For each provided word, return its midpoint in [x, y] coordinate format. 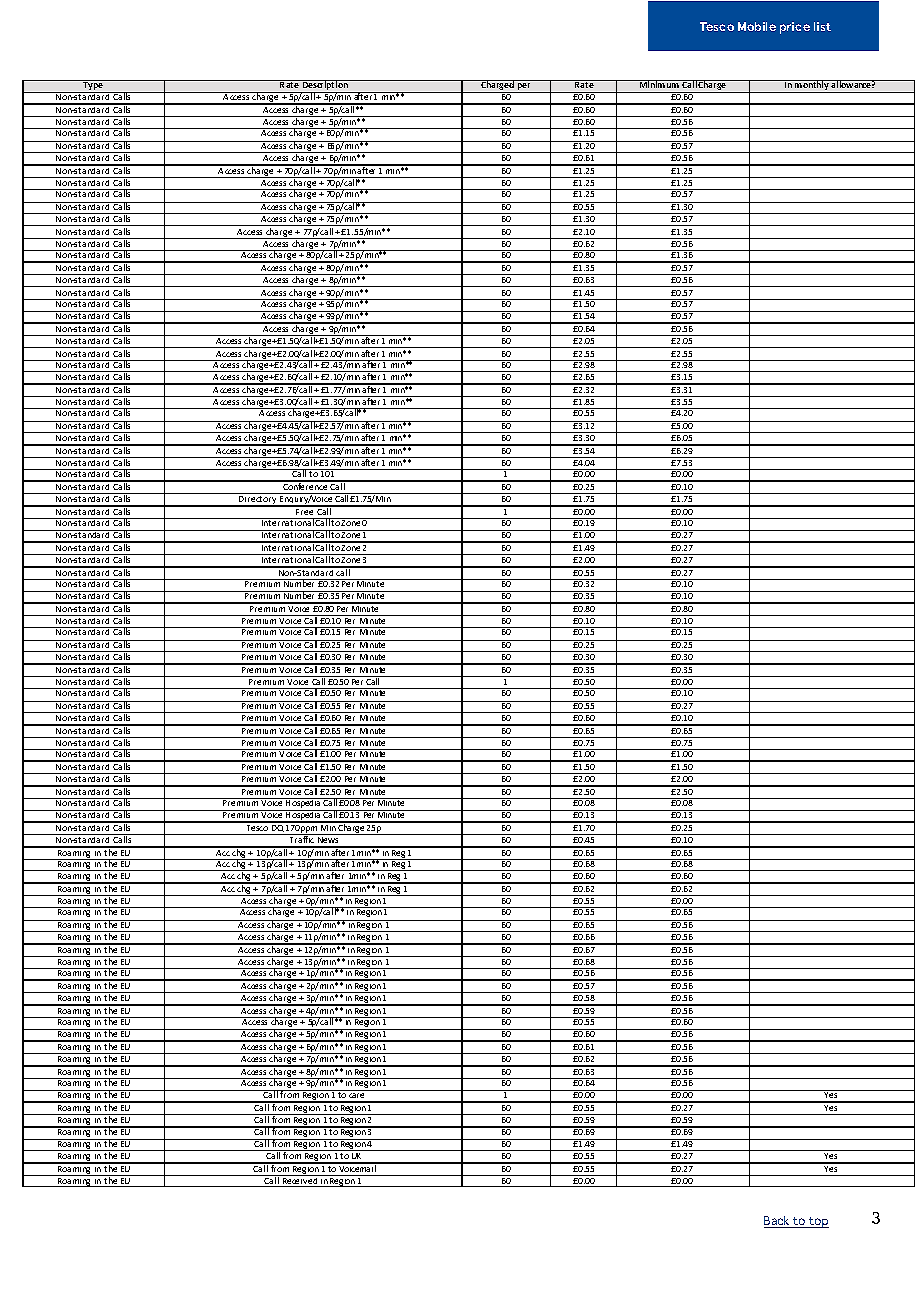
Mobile [757, 26]
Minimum [659, 84]
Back [778, 1222]
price [795, 28]
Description [325, 86]
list [822, 26]
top [818, 1222]
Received [300, 1182]
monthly [812, 86]
